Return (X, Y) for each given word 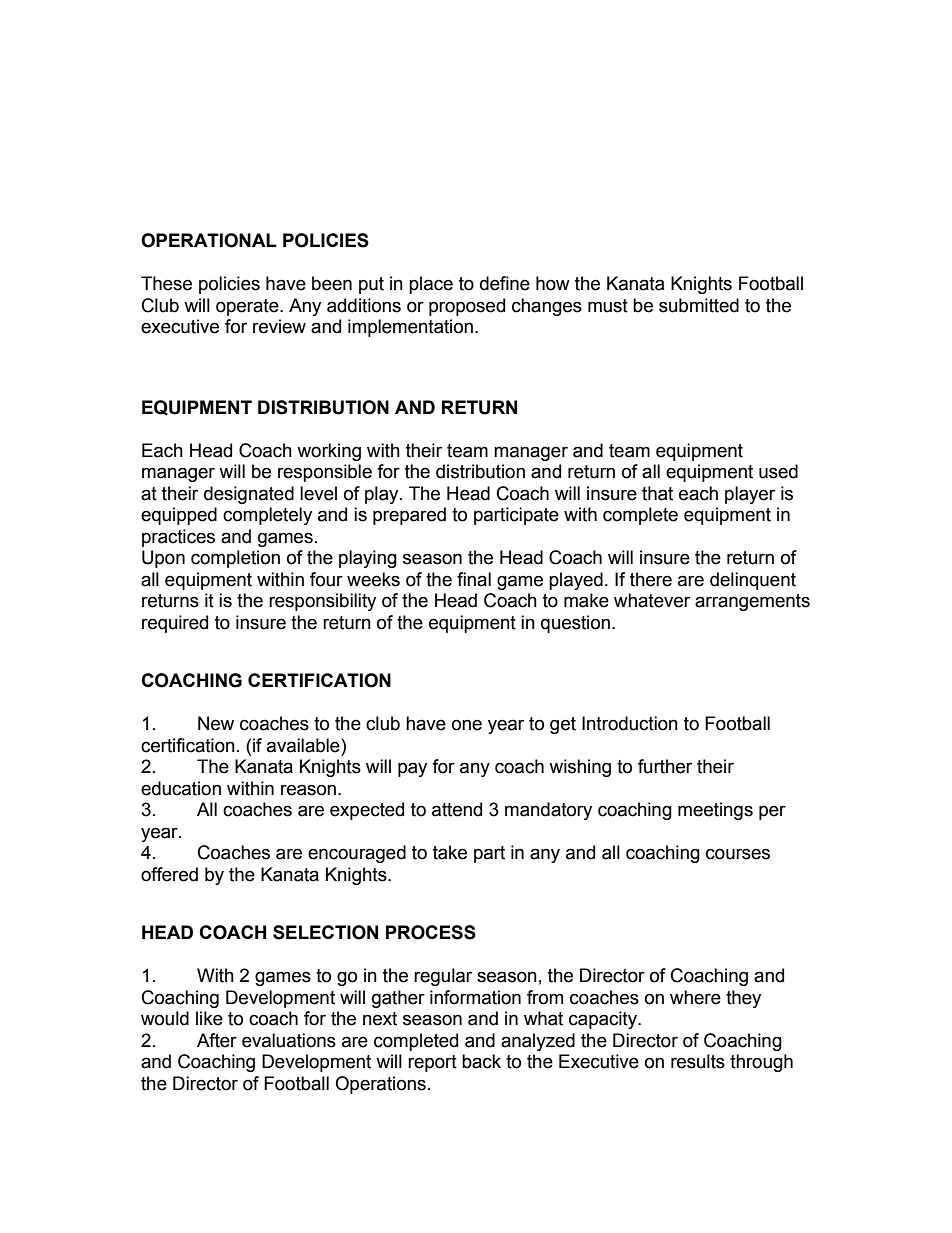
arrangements (752, 602)
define (505, 283)
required (175, 624)
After (217, 1040)
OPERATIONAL (209, 240)
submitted (699, 305)
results (698, 1061)
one (467, 725)
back (481, 1061)
